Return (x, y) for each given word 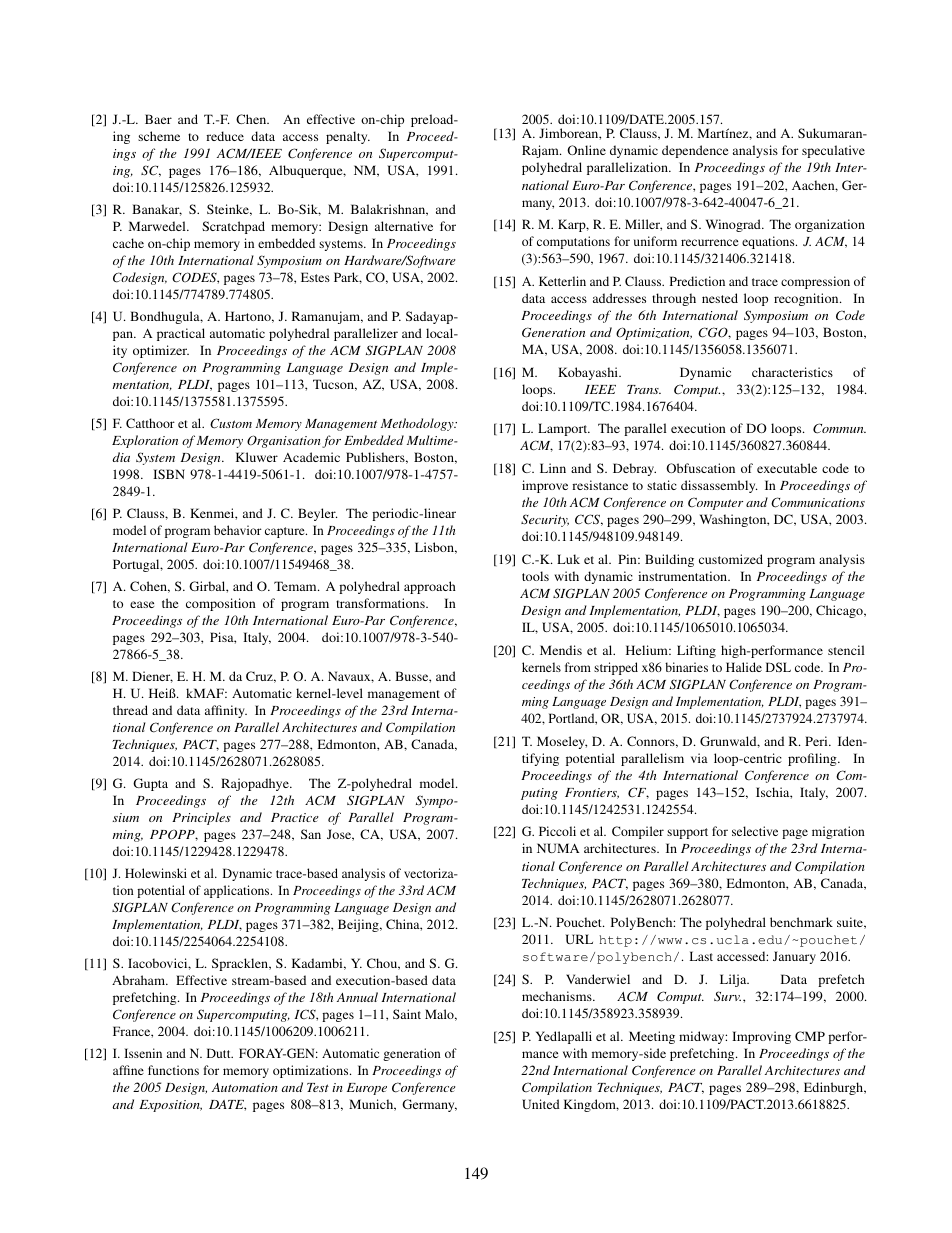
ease (142, 604)
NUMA (558, 848)
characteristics (792, 372)
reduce (225, 136)
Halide (744, 667)
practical (181, 334)
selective (755, 831)
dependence (695, 151)
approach (430, 587)
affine (128, 1070)
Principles (201, 818)
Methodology (418, 424)
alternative (404, 226)
